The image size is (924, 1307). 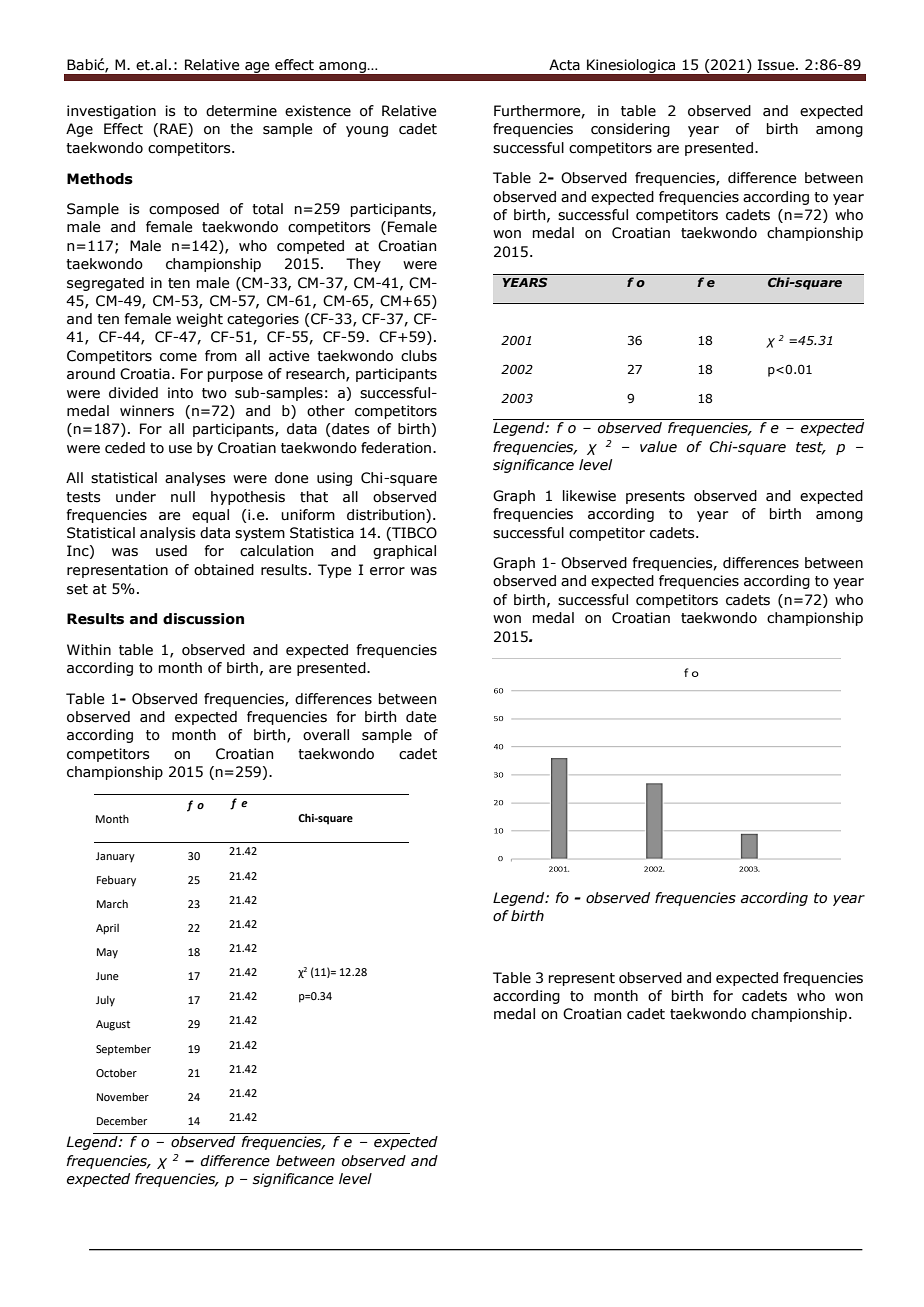 I want to click on considering, so click(x=630, y=130).
